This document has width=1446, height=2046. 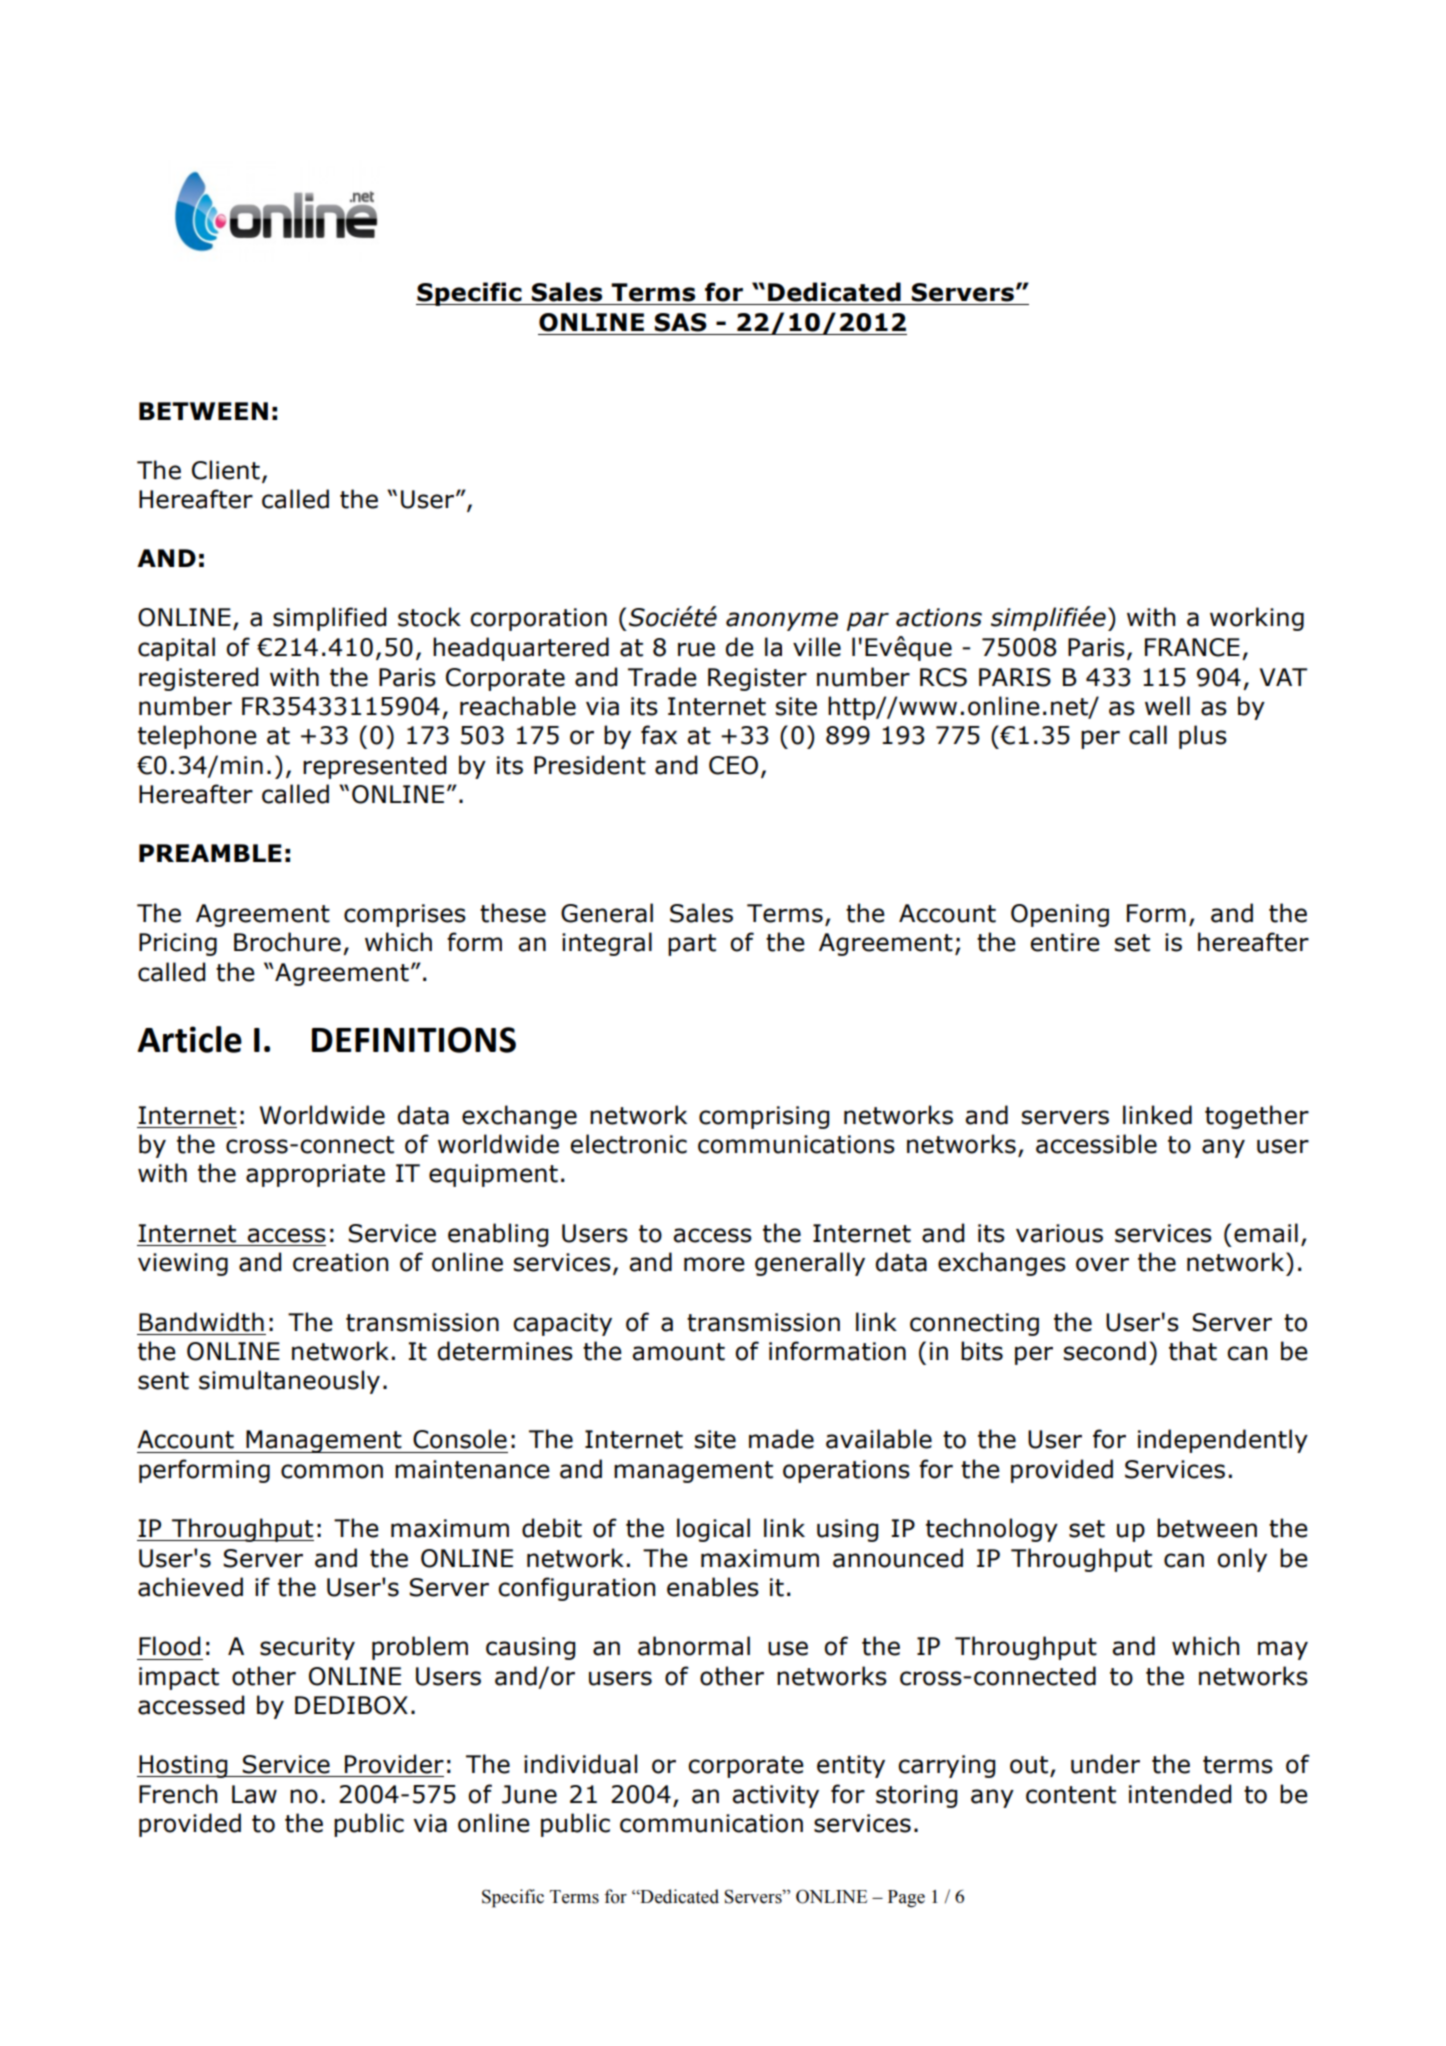 What do you see at coordinates (226, 470) in the document?
I see `Client` at bounding box center [226, 470].
